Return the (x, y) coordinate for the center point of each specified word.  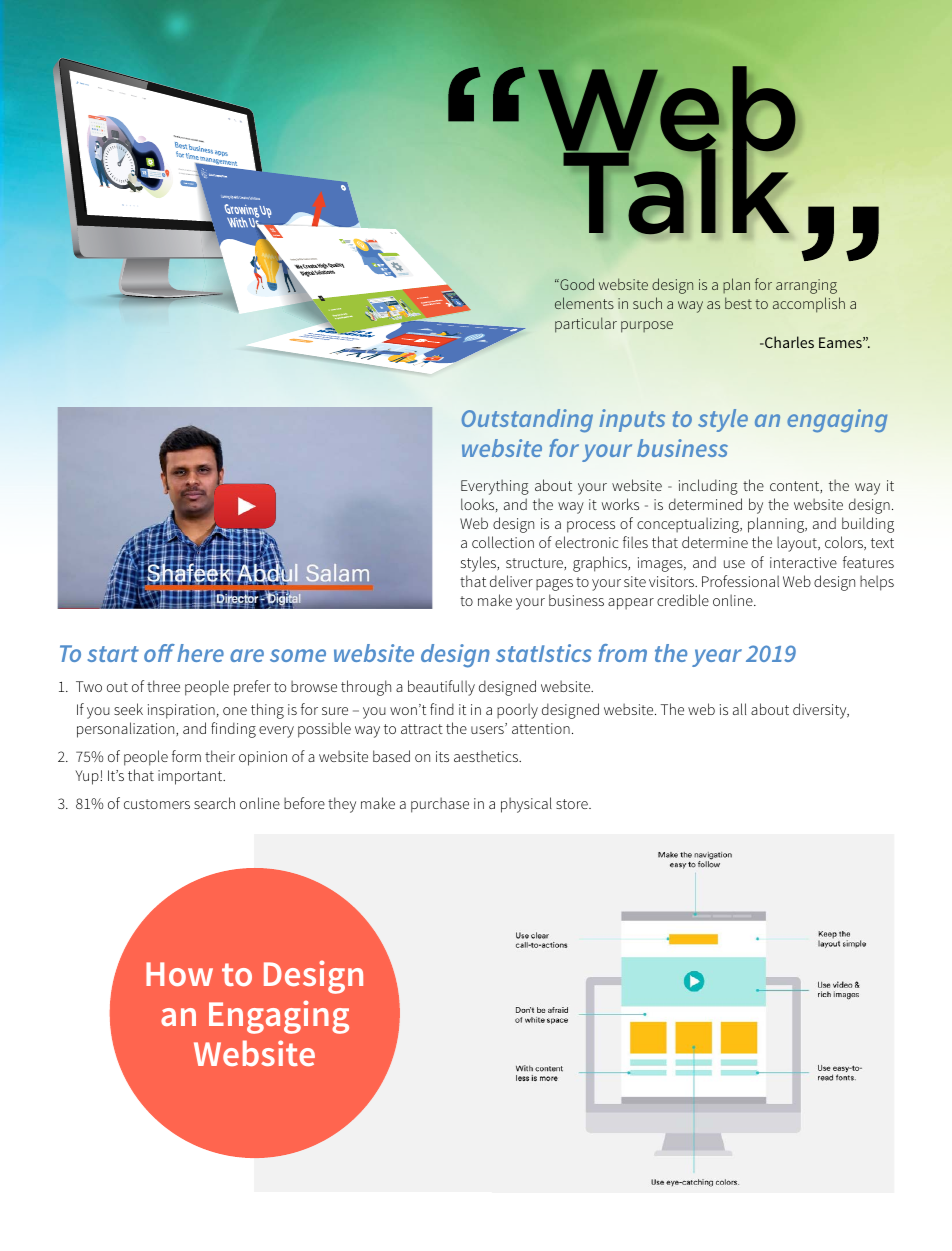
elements (584, 303)
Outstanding (527, 421)
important (191, 777)
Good (576, 284)
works (620, 504)
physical (526, 805)
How (179, 974)
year (717, 658)
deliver (511, 581)
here (200, 653)
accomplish (809, 305)
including (708, 487)
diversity (821, 711)
